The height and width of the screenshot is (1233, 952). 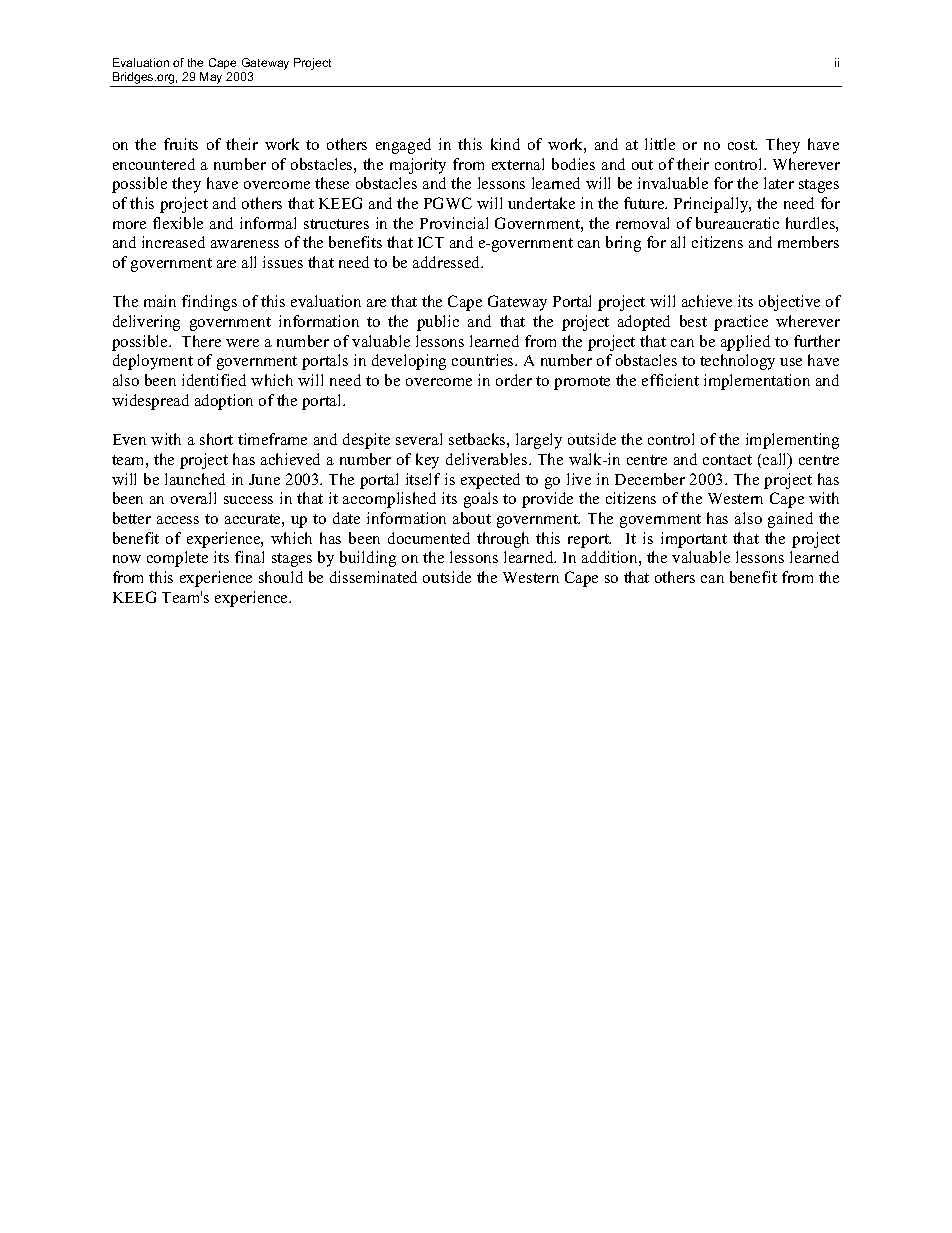 I want to click on awareness, so click(x=245, y=244).
